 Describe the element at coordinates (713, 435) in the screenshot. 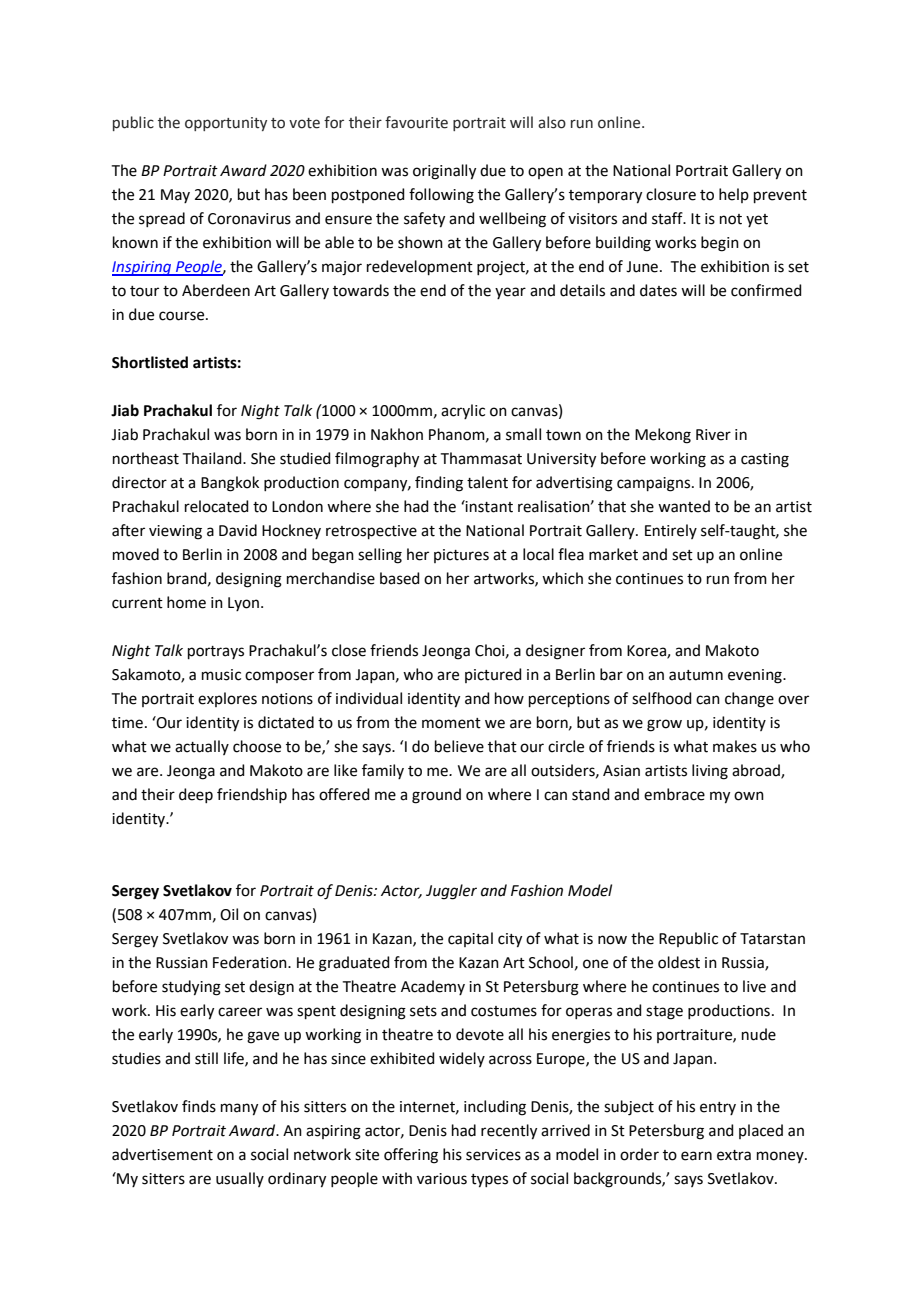

I see `River` at that location.
